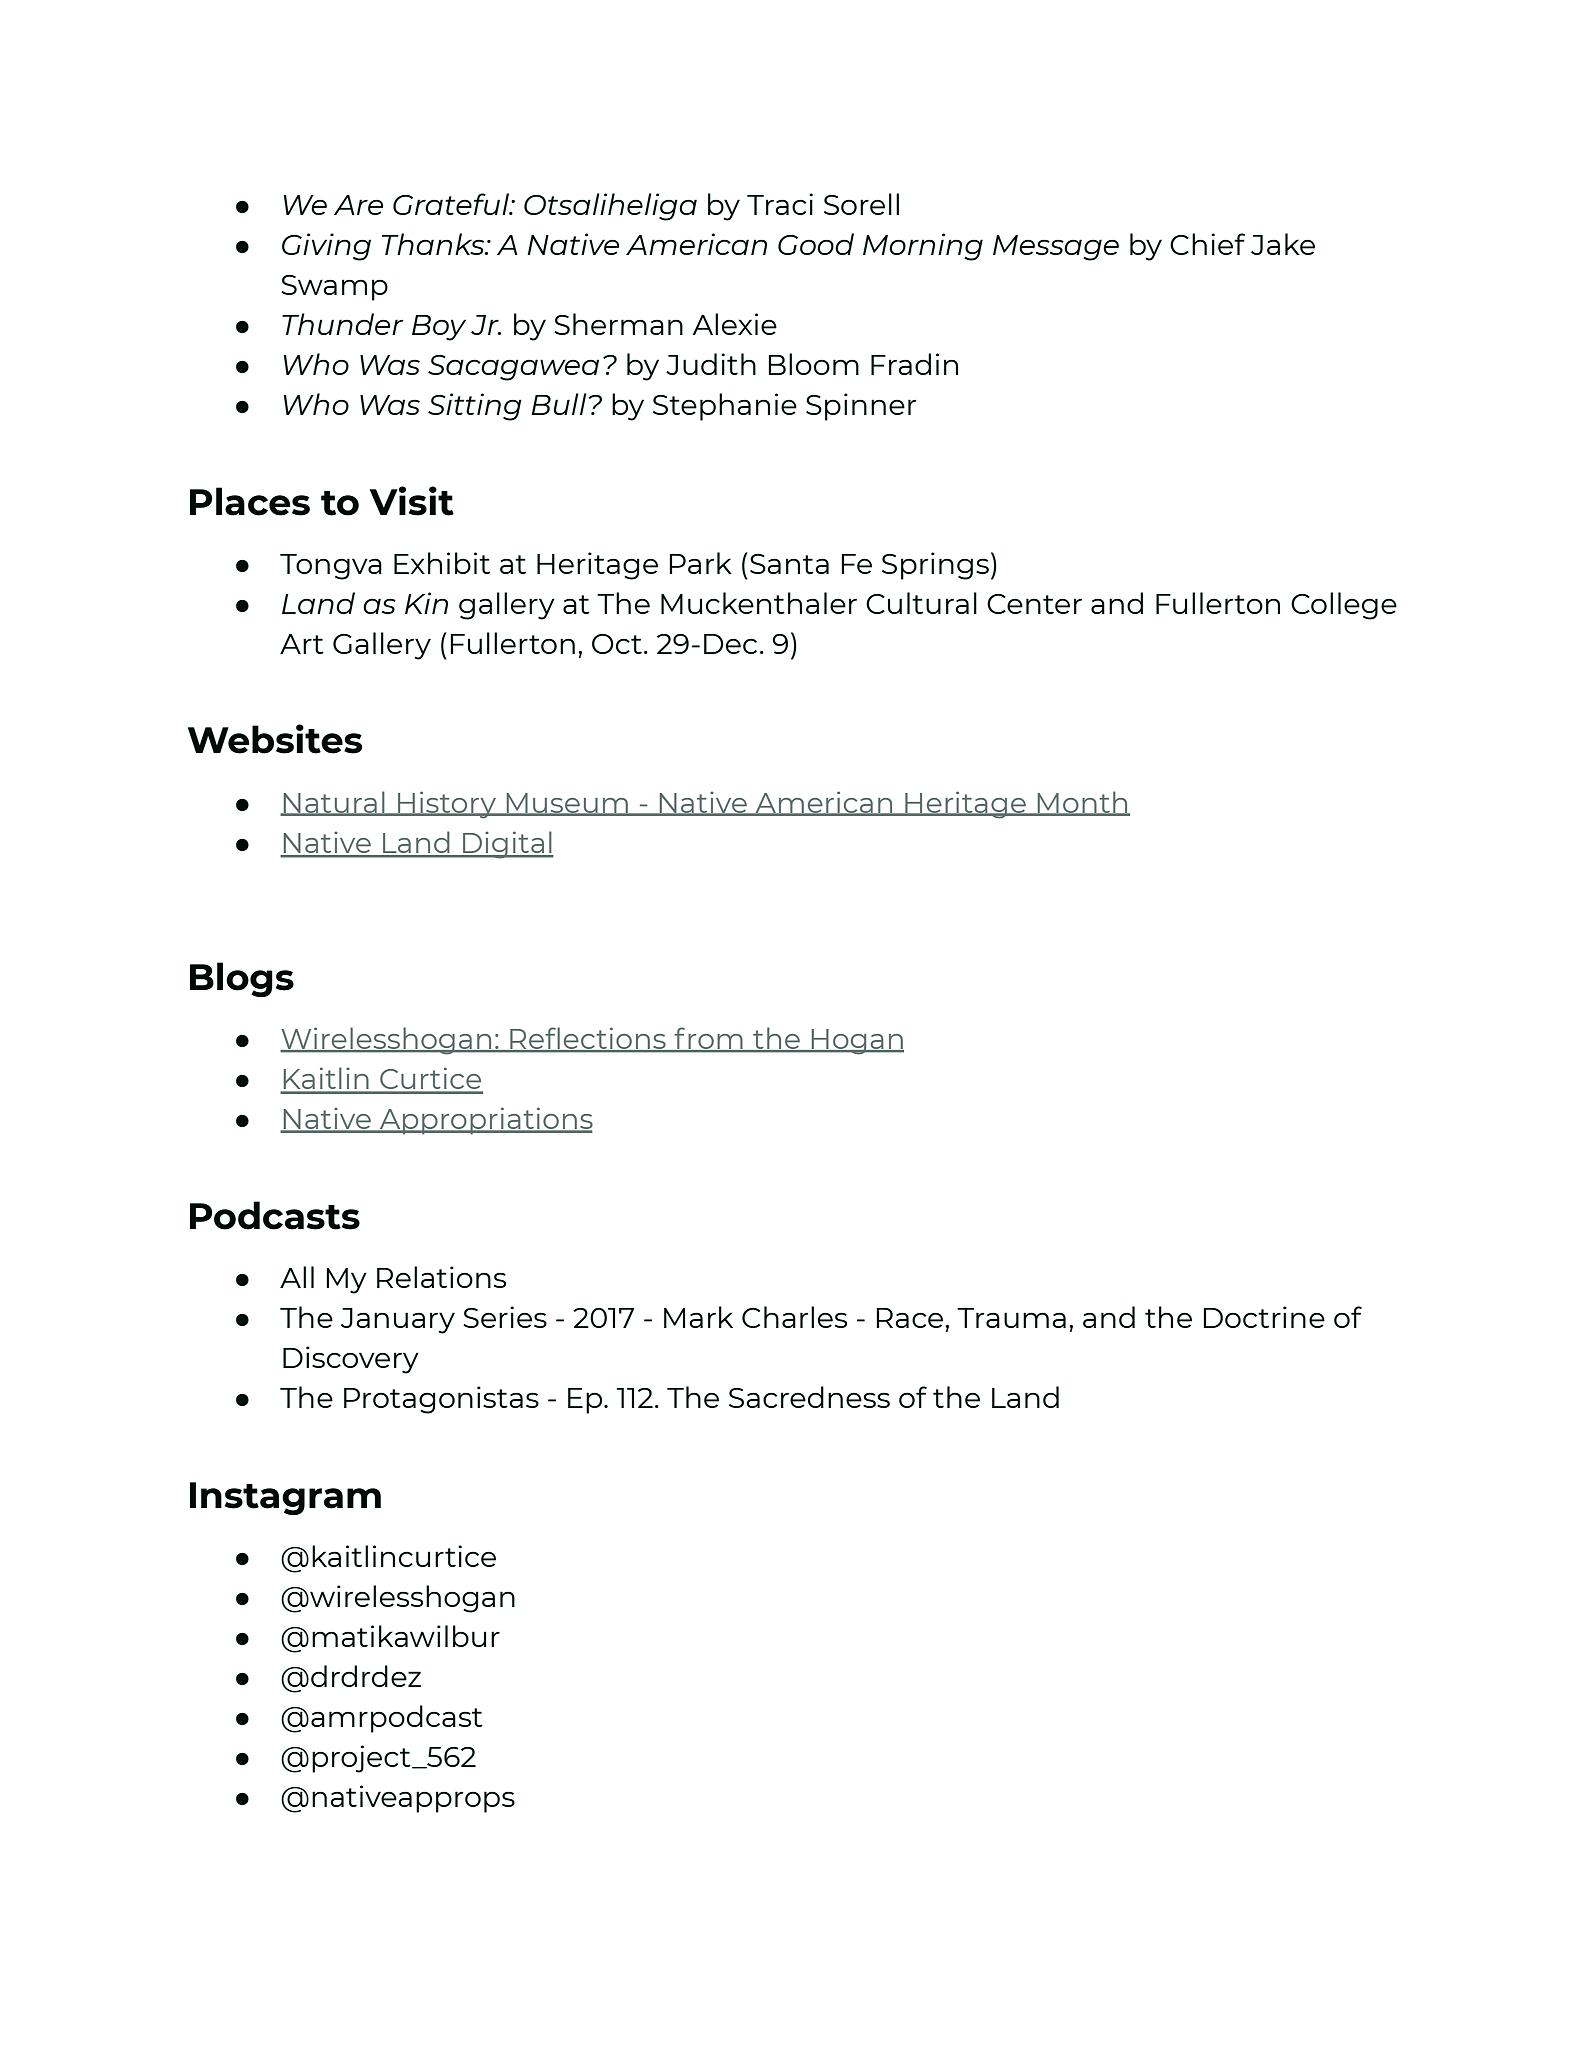 The height and width of the document is (2058, 1590). Describe the element at coordinates (326, 247) in the document. I see `Giving` at that location.
